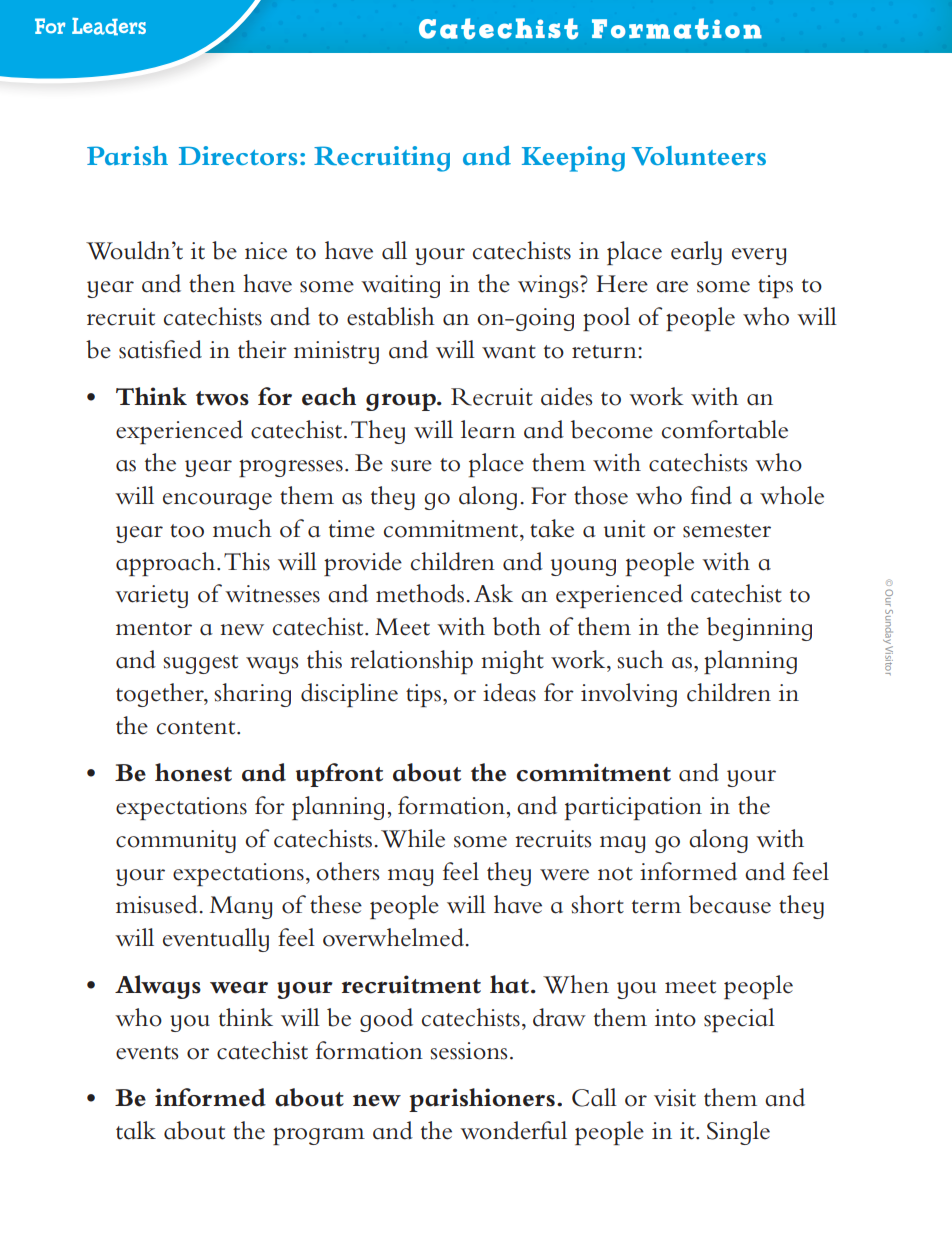  Describe the element at coordinates (699, 156) in the screenshot. I see `Volunteers` at that location.
